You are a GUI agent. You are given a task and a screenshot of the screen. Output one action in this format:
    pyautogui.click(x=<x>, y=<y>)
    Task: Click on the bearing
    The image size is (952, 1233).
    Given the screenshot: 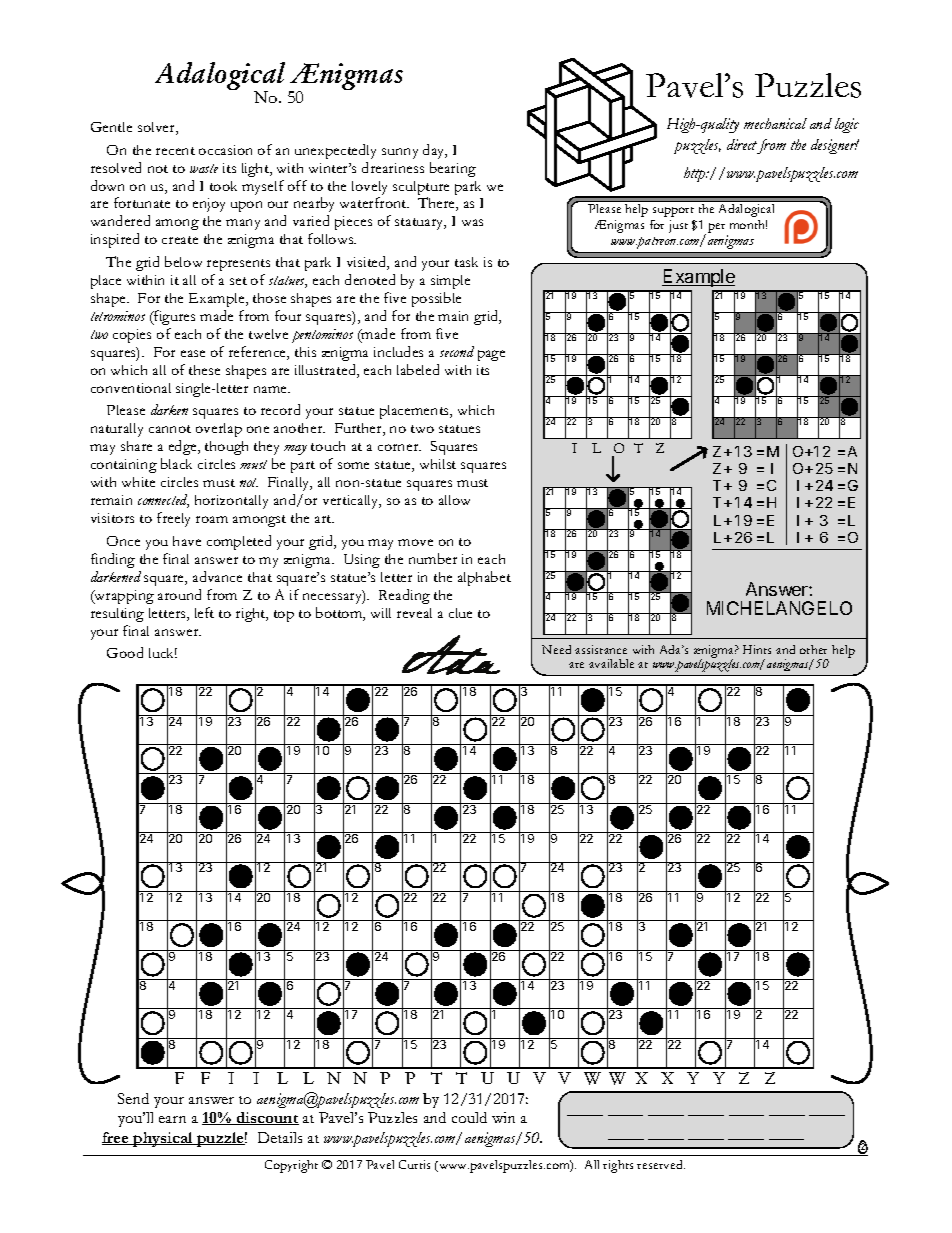 What is the action you would take?
    pyautogui.click(x=453, y=169)
